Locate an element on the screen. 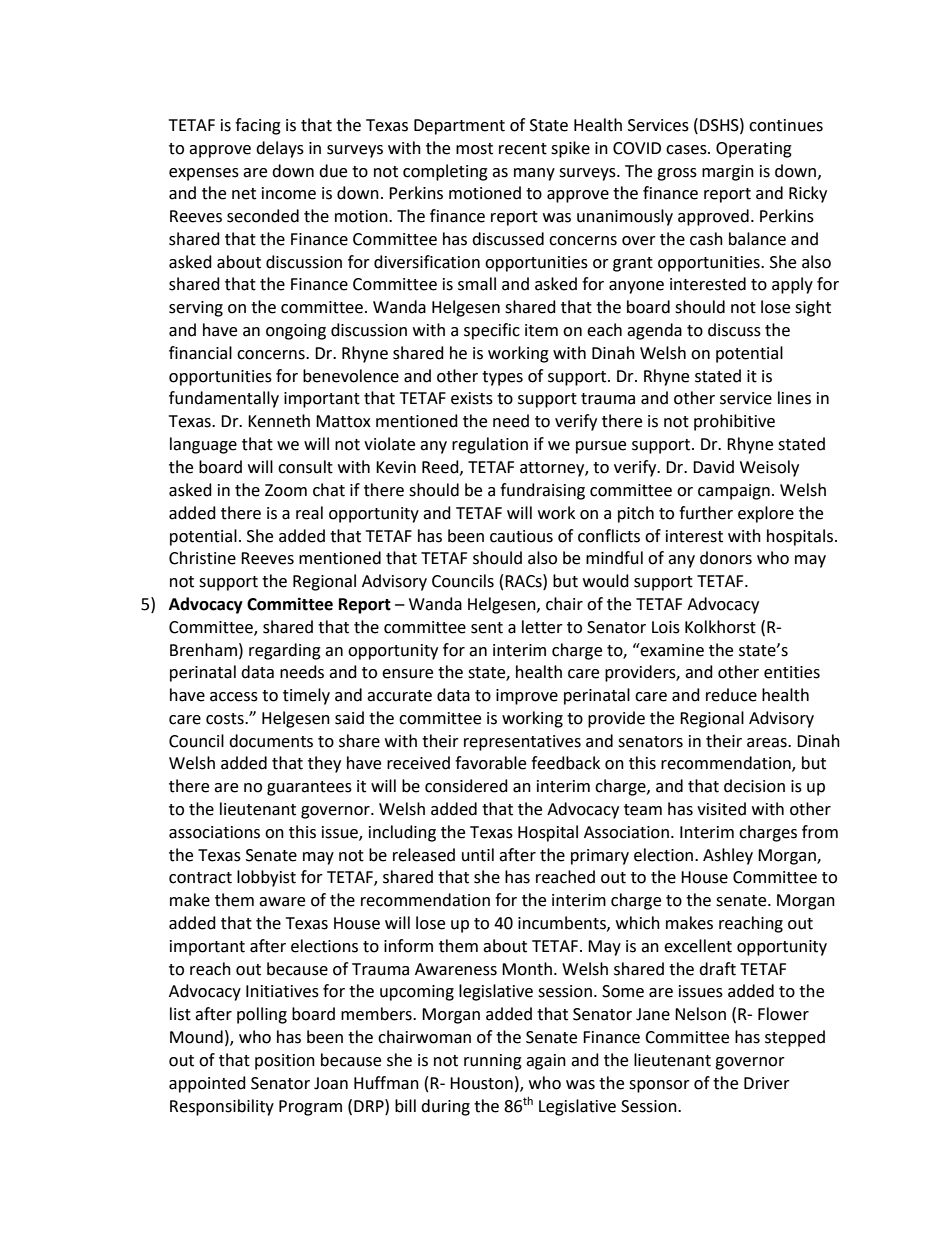 The height and width of the screenshot is (1233, 952). sight is located at coordinates (813, 308).
